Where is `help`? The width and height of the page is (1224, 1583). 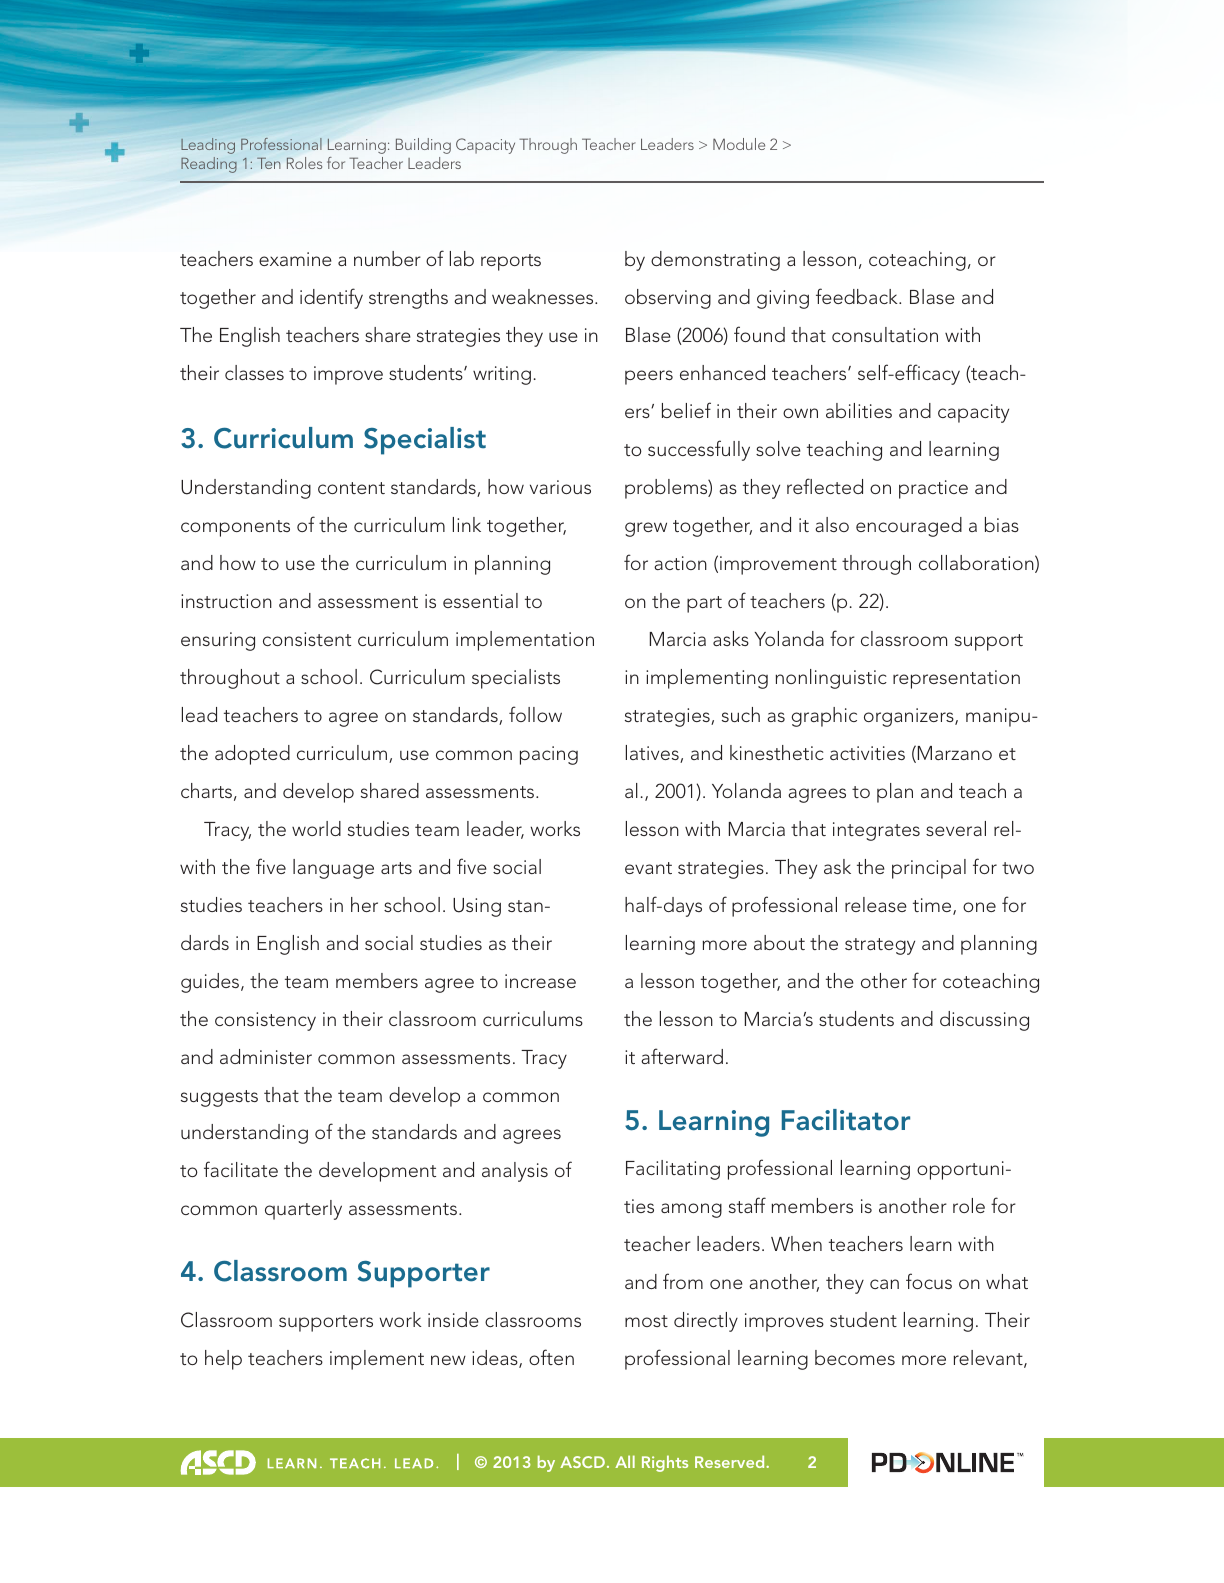
help is located at coordinates (223, 1360).
